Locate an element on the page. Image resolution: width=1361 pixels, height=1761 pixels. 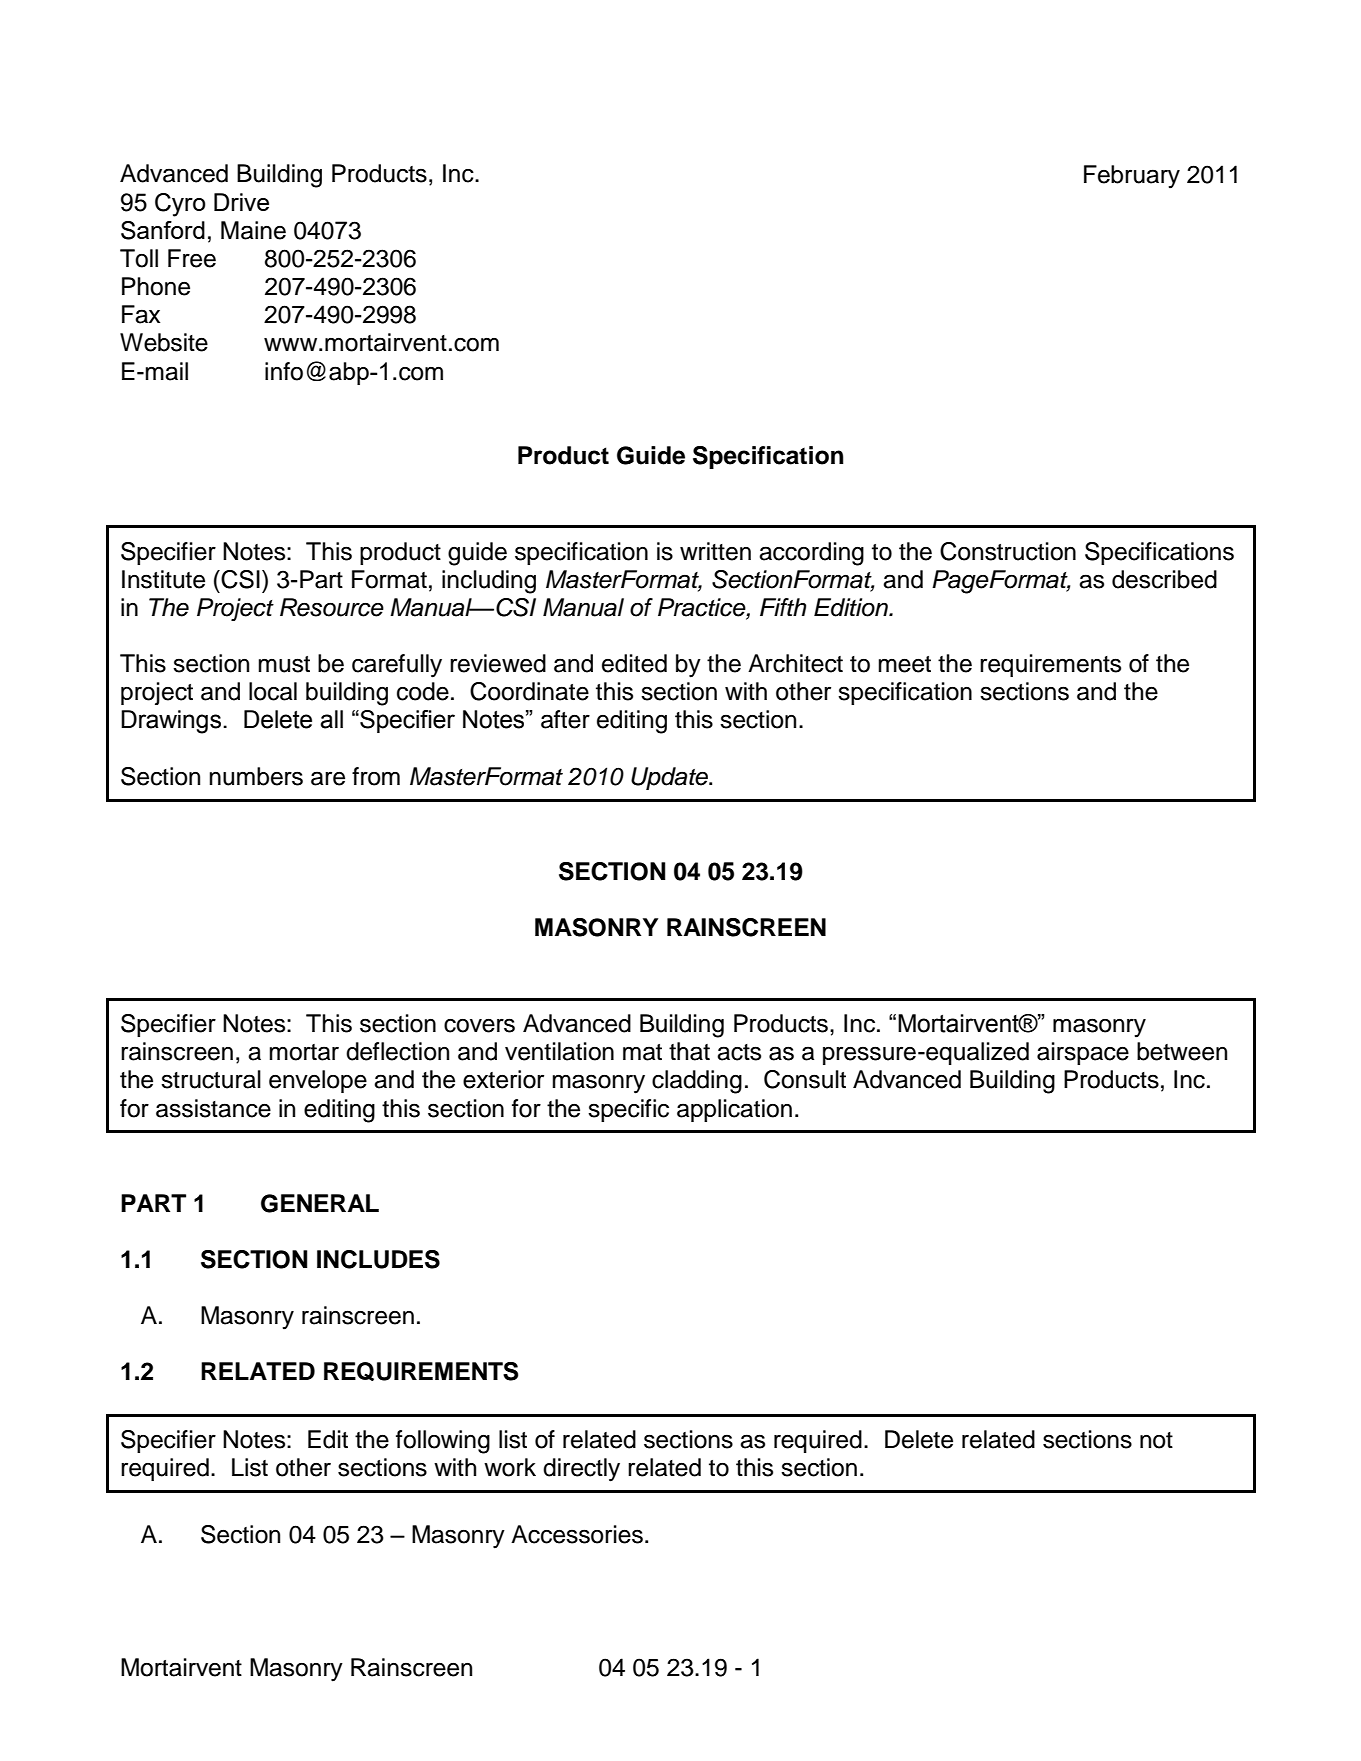
application is located at coordinates (734, 1110).
